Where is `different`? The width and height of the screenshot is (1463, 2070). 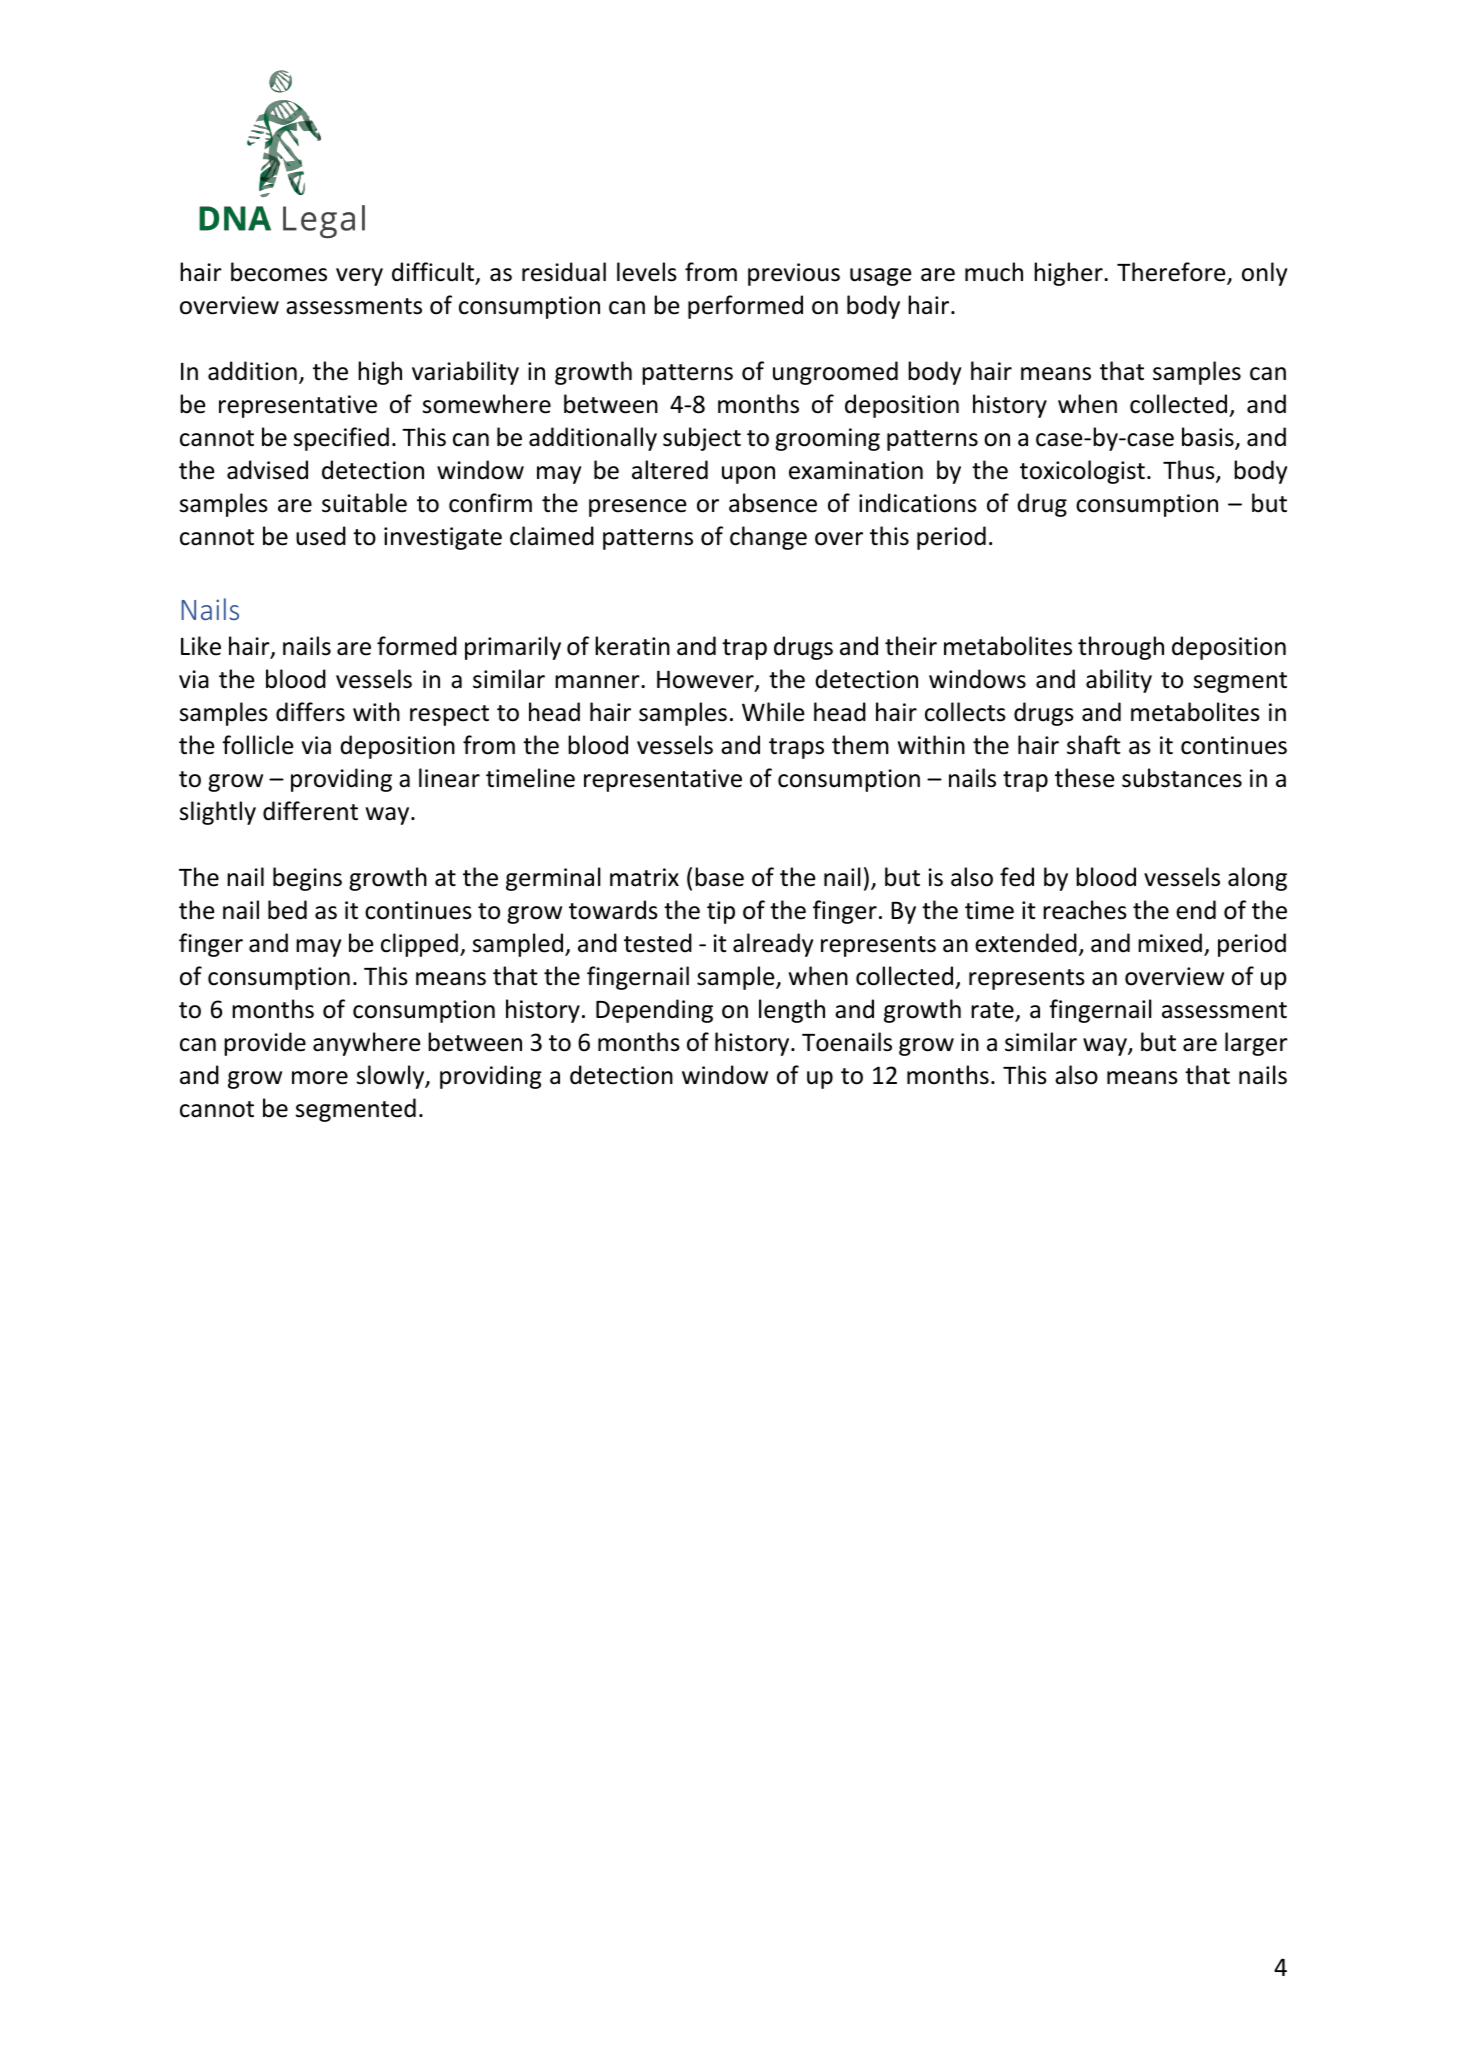
different is located at coordinates (310, 811).
